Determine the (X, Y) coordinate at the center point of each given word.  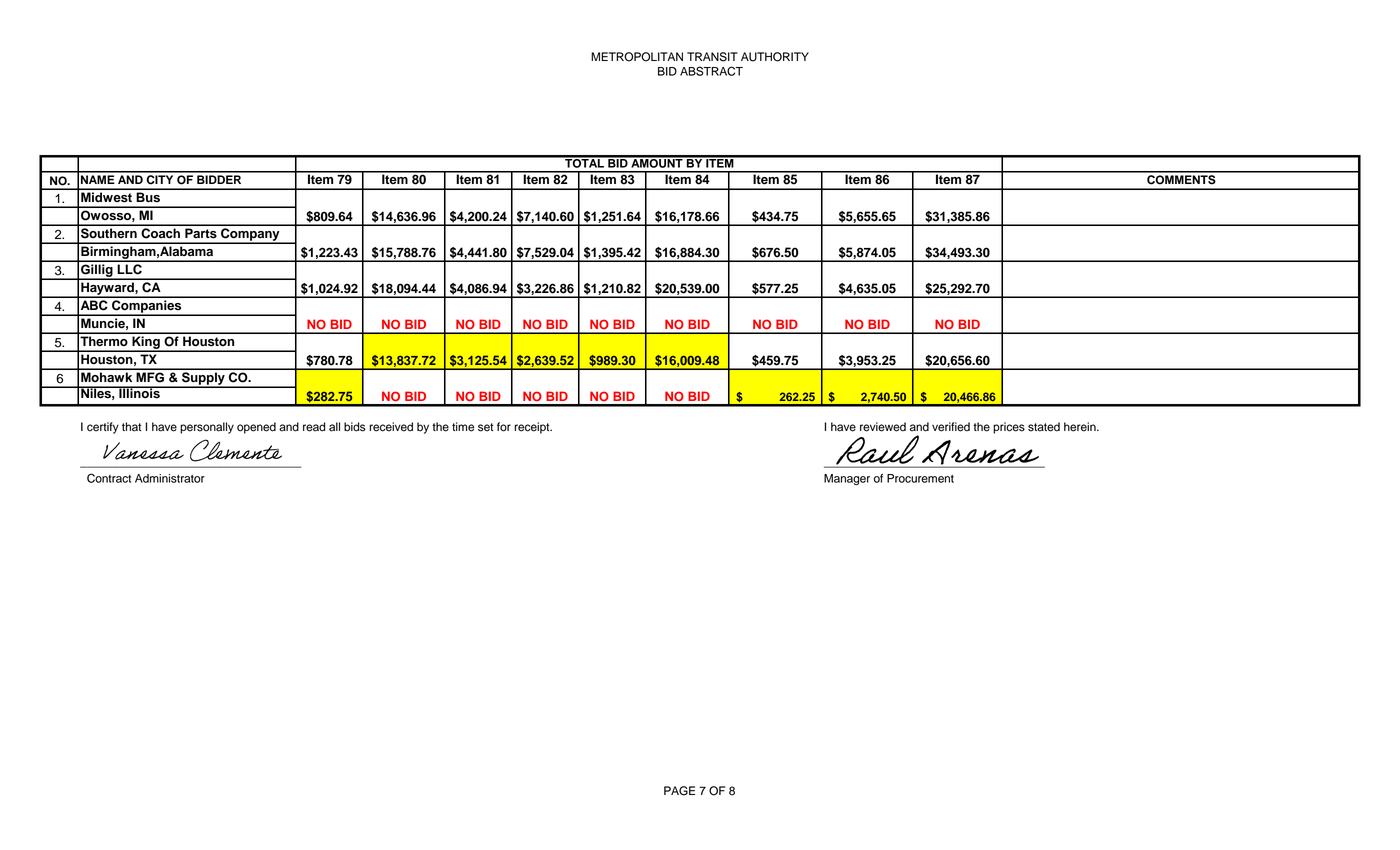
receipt (533, 428)
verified (951, 427)
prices (1009, 428)
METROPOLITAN (637, 57)
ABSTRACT (711, 71)
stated (1044, 427)
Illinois (139, 392)
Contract (109, 478)
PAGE (679, 791)
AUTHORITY (775, 57)
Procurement (920, 478)
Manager (847, 479)
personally (207, 428)
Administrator (170, 478)
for (504, 427)
